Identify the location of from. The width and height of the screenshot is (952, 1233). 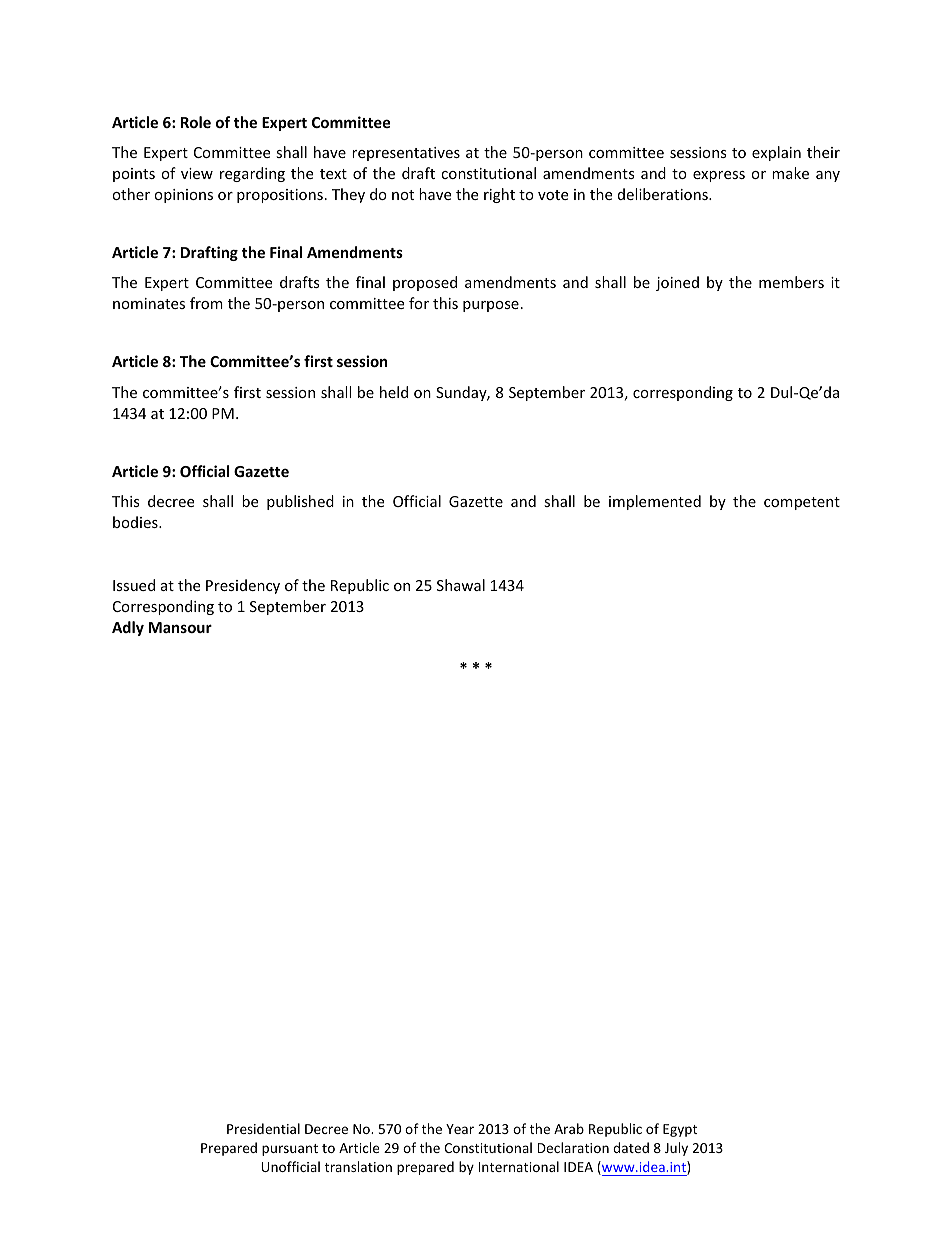
(206, 303).
